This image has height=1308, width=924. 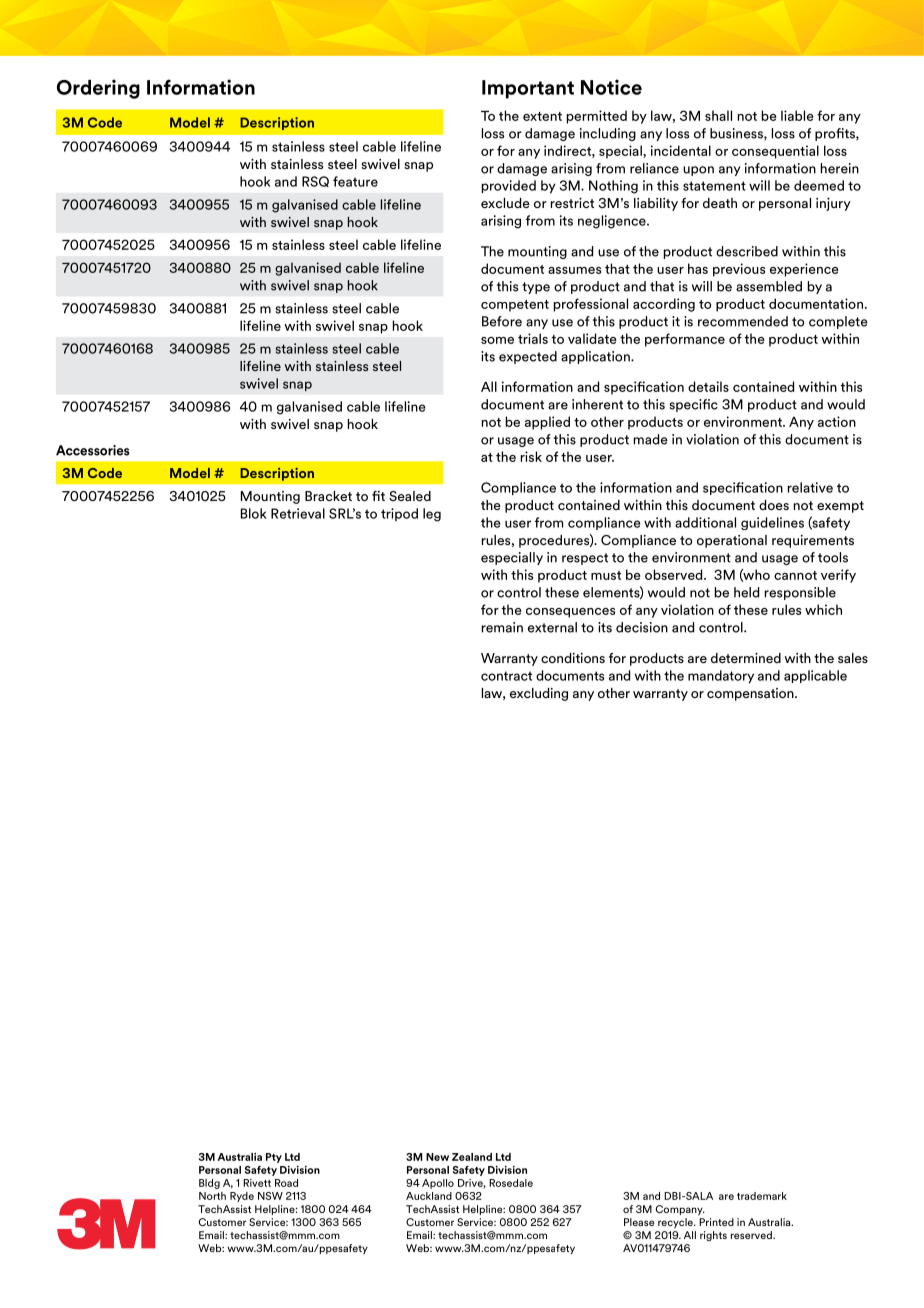 I want to click on determined, so click(x=746, y=658).
